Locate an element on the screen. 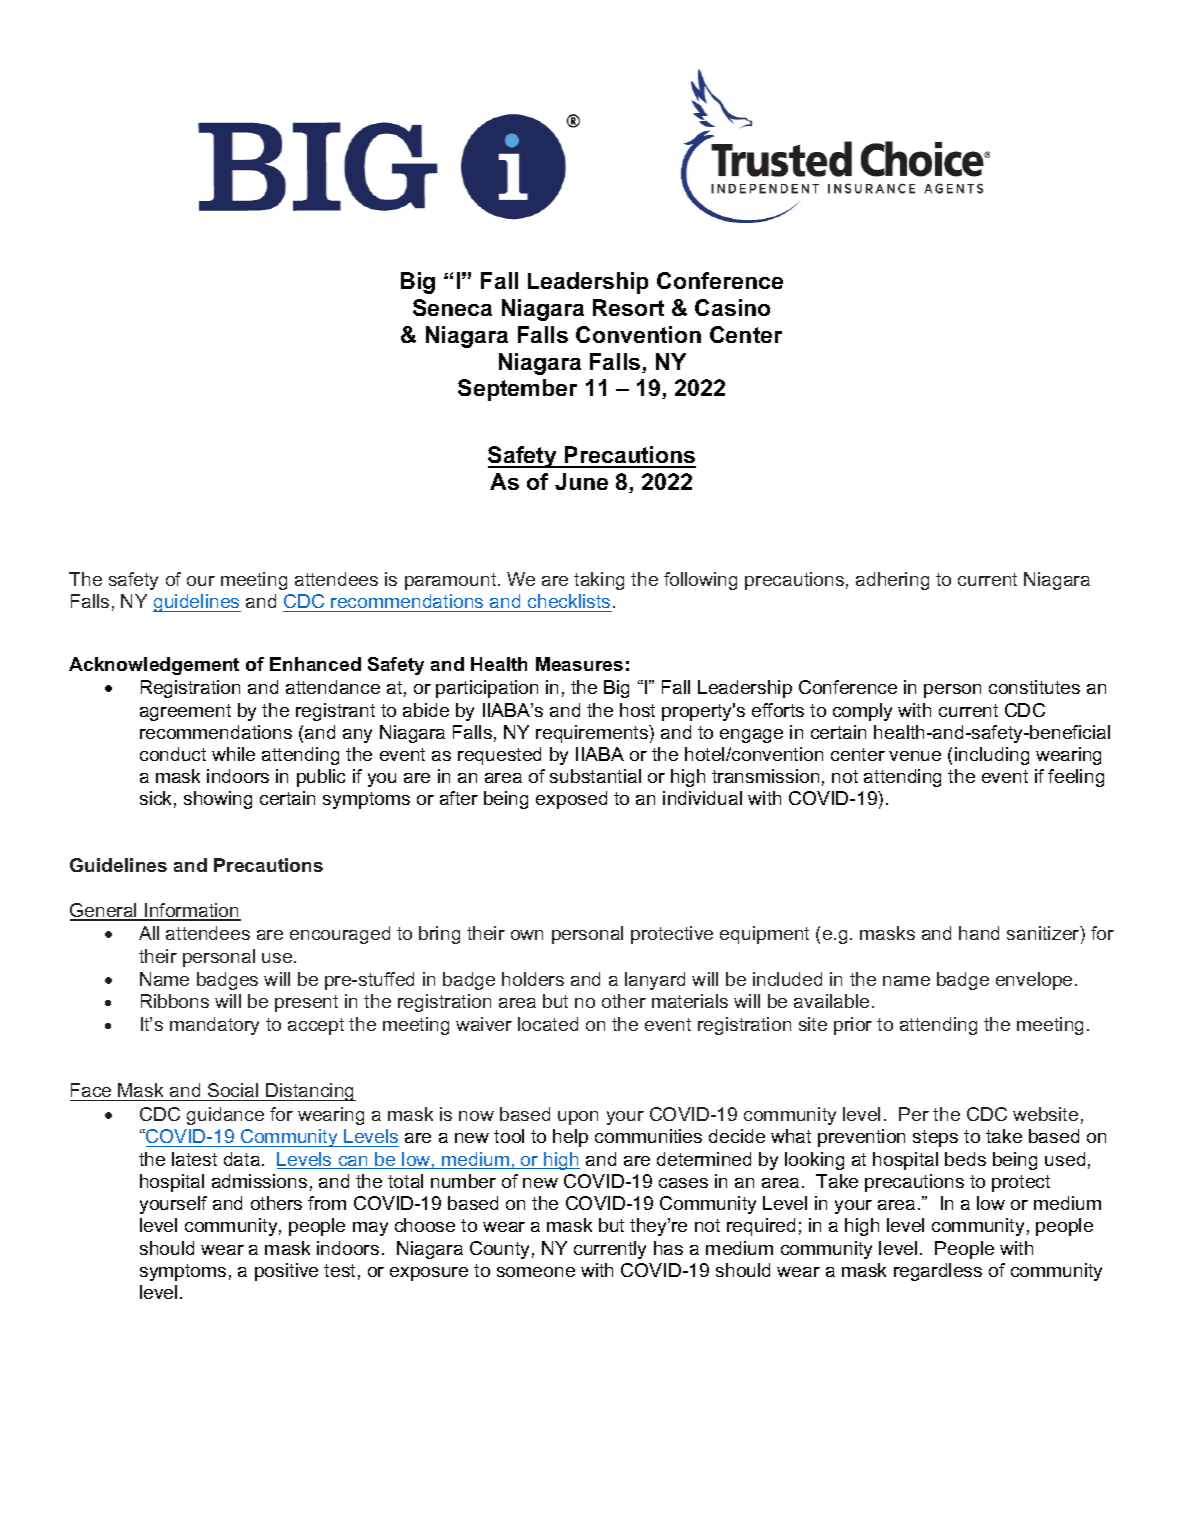 This screenshot has height=1533, width=1184. own is located at coordinates (527, 935).
